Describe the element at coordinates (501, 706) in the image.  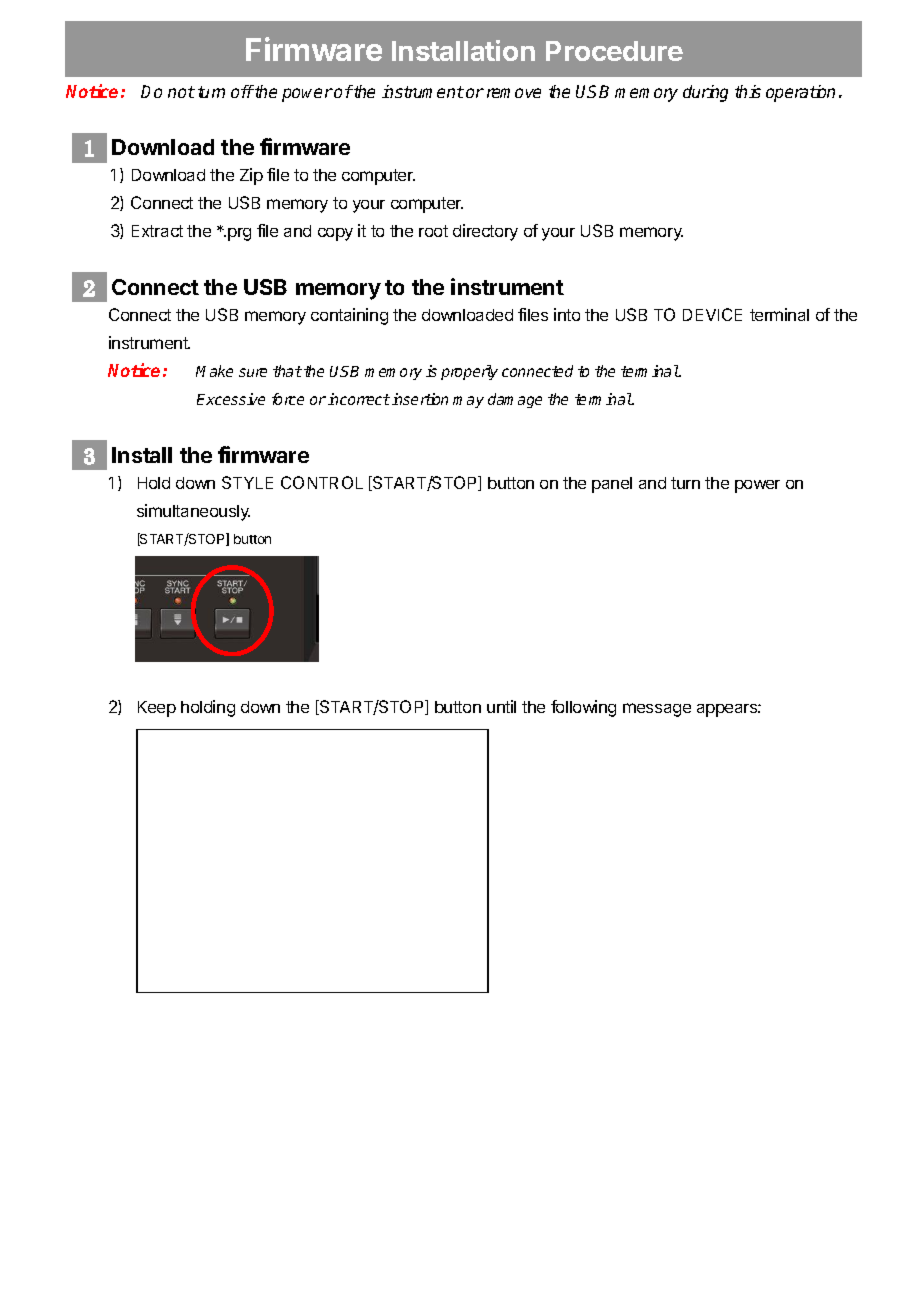
I see `until` at that location.
